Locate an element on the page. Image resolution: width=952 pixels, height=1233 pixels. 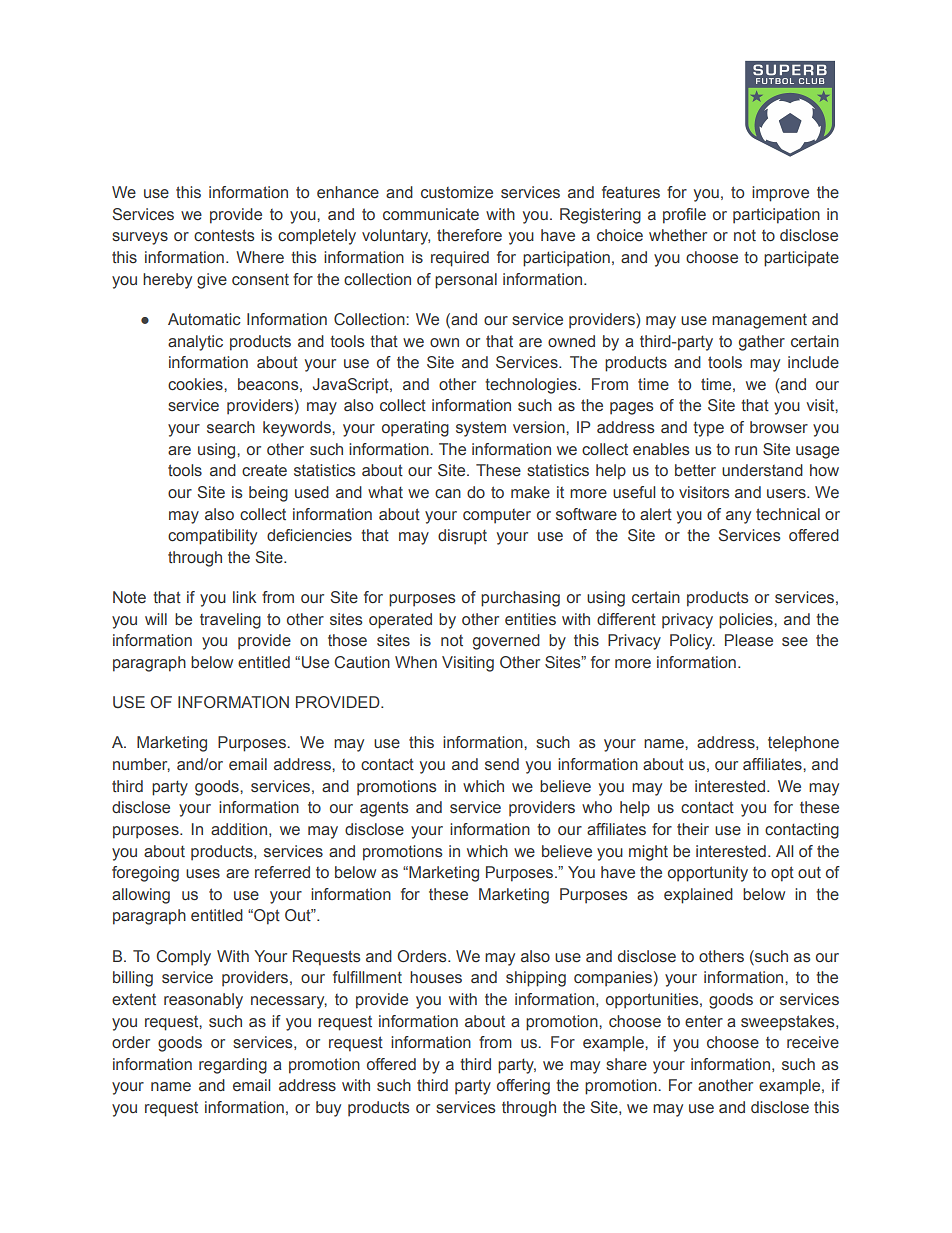
contests is located at coordinates (224, 235).
